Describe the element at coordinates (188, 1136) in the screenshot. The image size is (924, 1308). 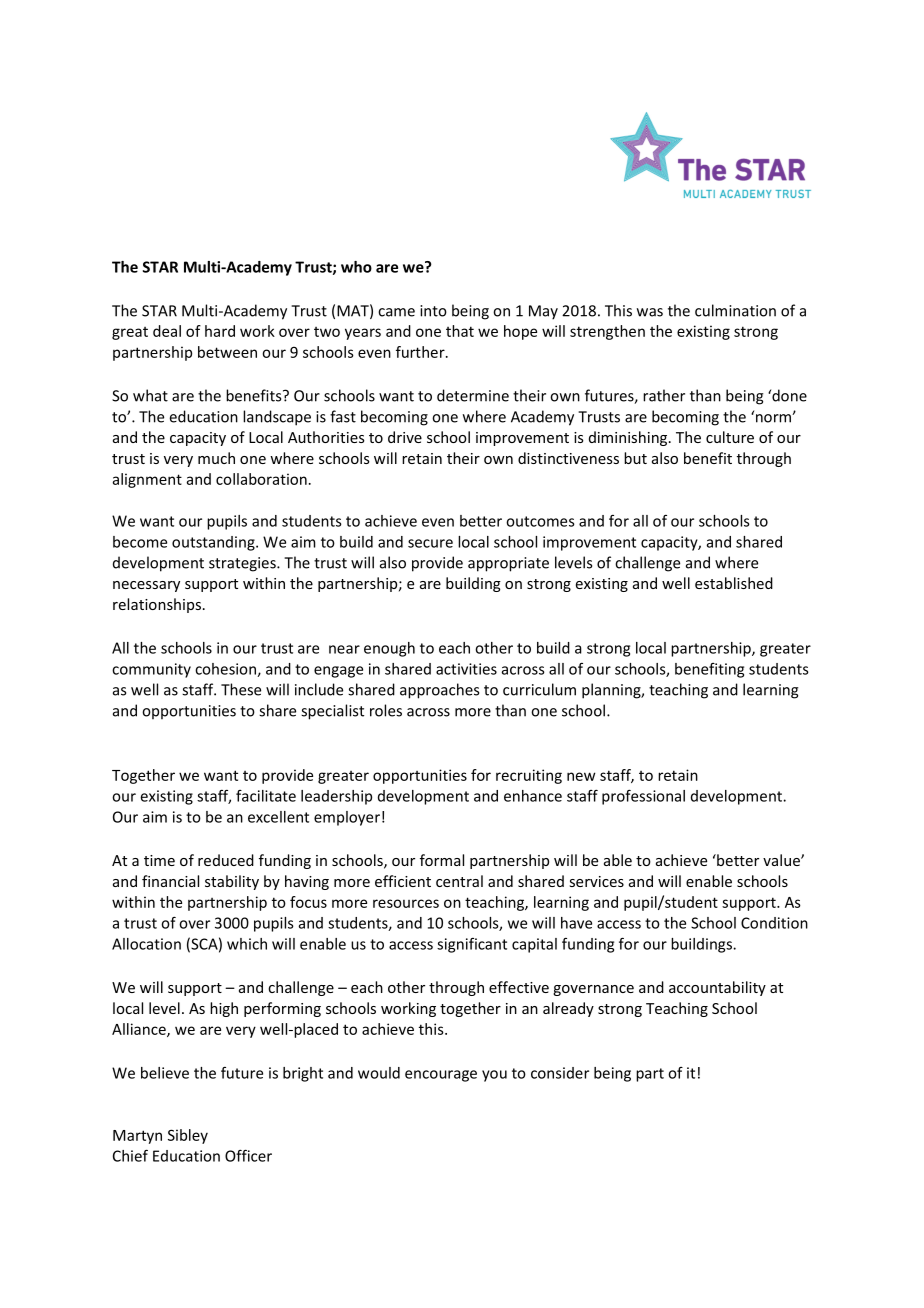
I see `Sibley` at that location.
